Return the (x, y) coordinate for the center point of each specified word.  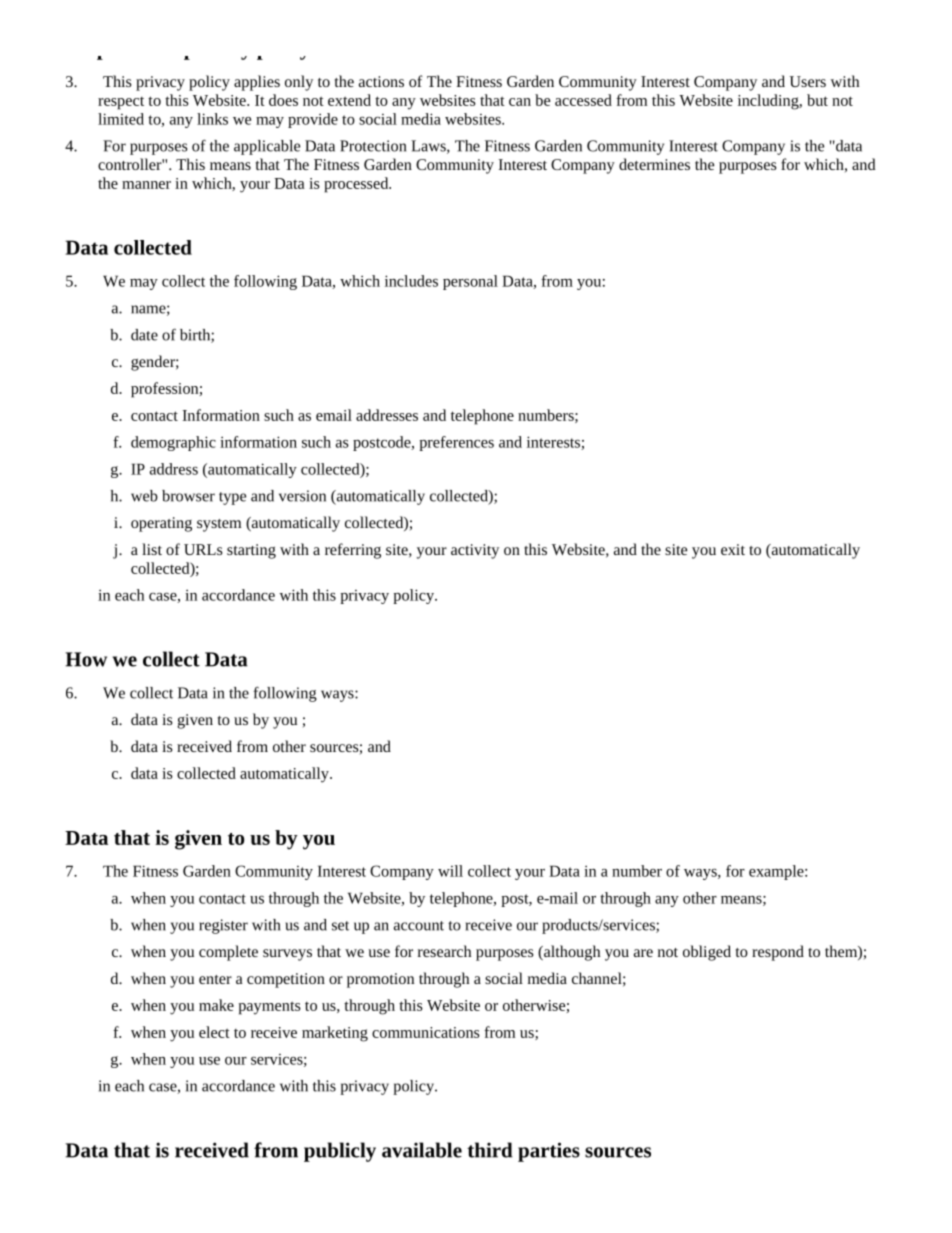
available (422, 1150)
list (152, 549)
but (817, 100)
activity (475, 551)
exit (733, 549)
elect (214, 1032)
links (212, 119)
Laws (429, 147)
